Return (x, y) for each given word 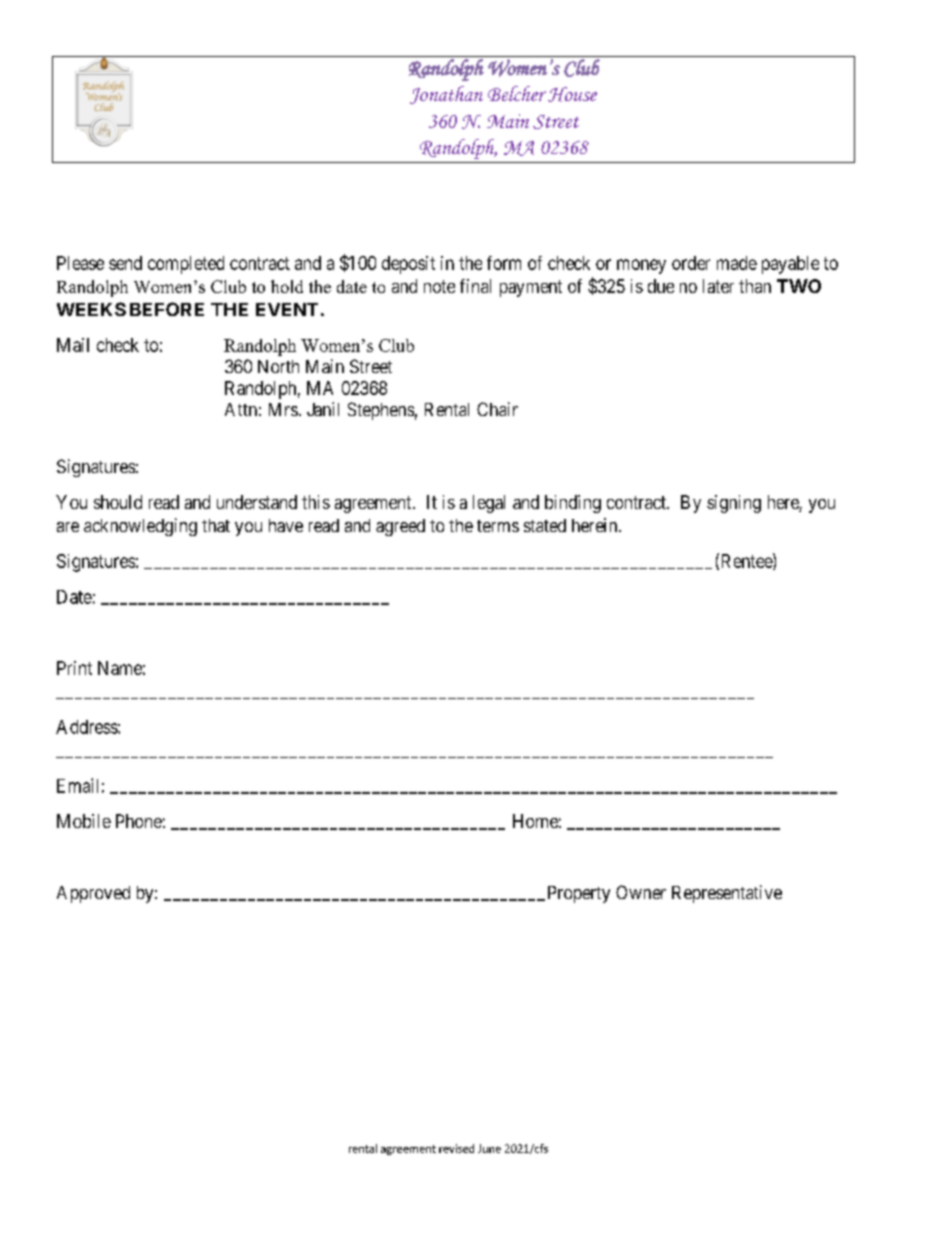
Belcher (517, 93)
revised (456, 1148)
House (572, 94)
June (489, 1148)
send (125, 263)
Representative (727, 894)
